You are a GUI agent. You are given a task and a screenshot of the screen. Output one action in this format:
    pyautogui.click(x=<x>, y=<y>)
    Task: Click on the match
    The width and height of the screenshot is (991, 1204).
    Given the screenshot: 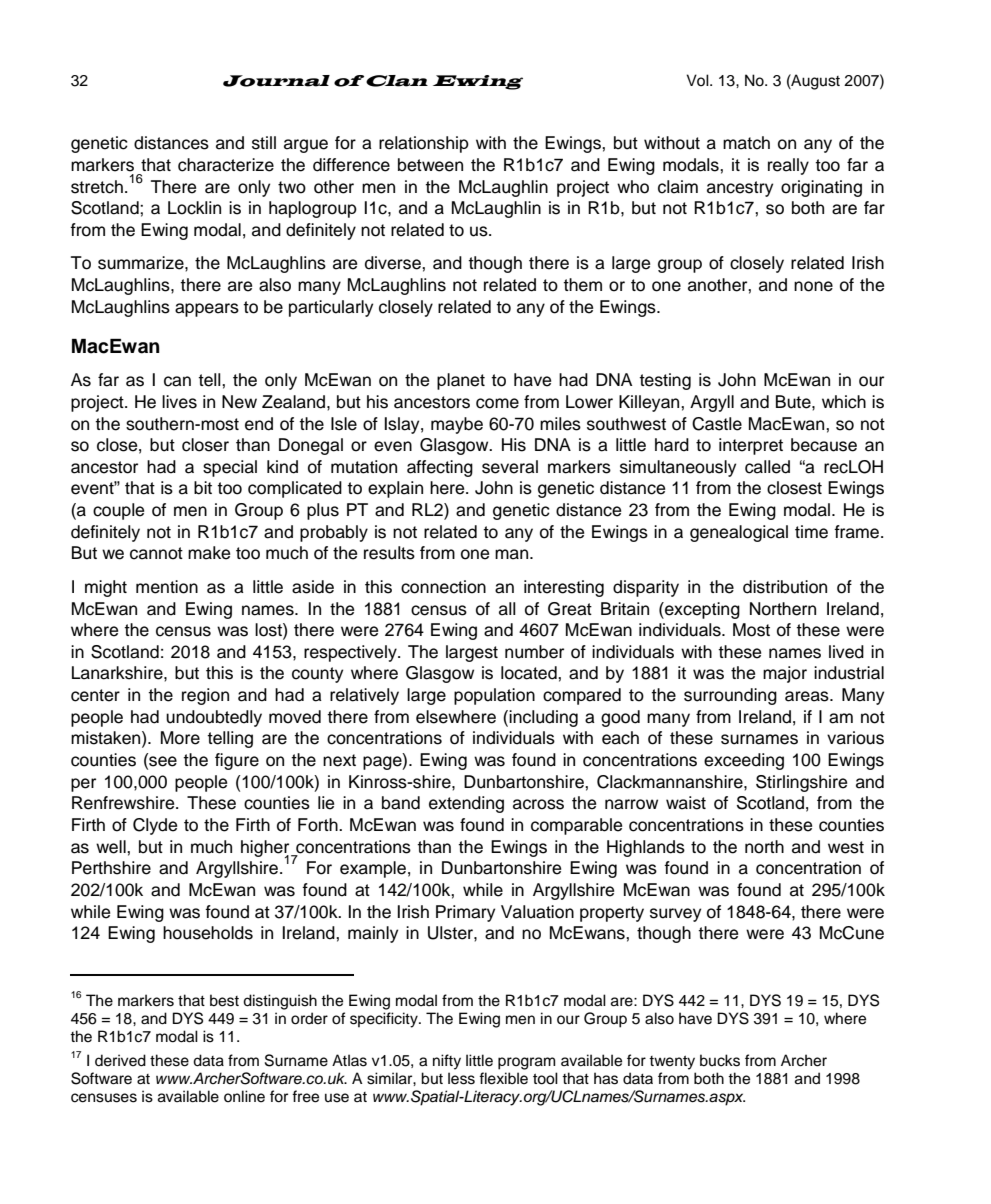 What is the action you would take?
    pyautogui.click(x=746, y=143)
